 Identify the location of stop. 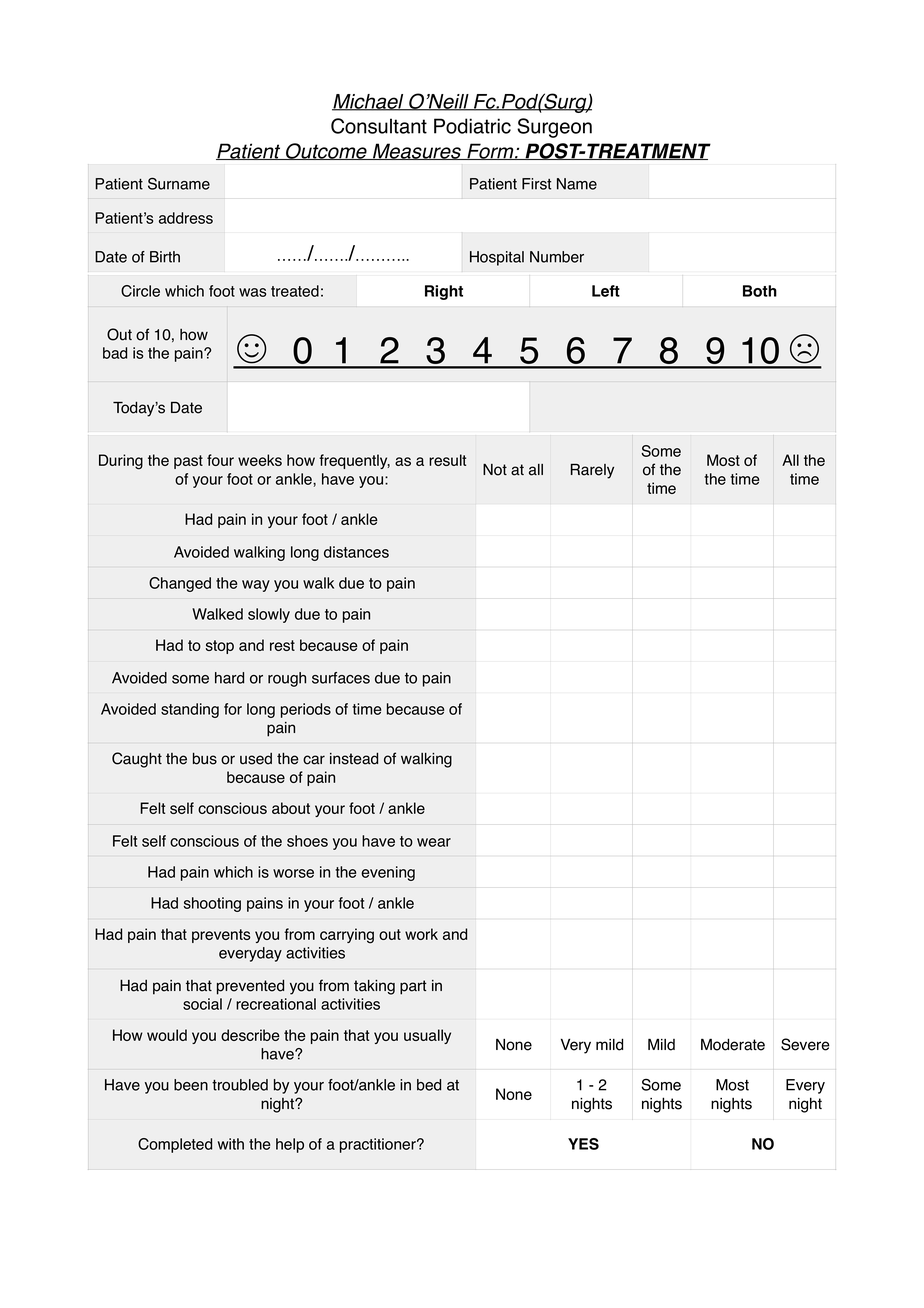
(220, 647).
